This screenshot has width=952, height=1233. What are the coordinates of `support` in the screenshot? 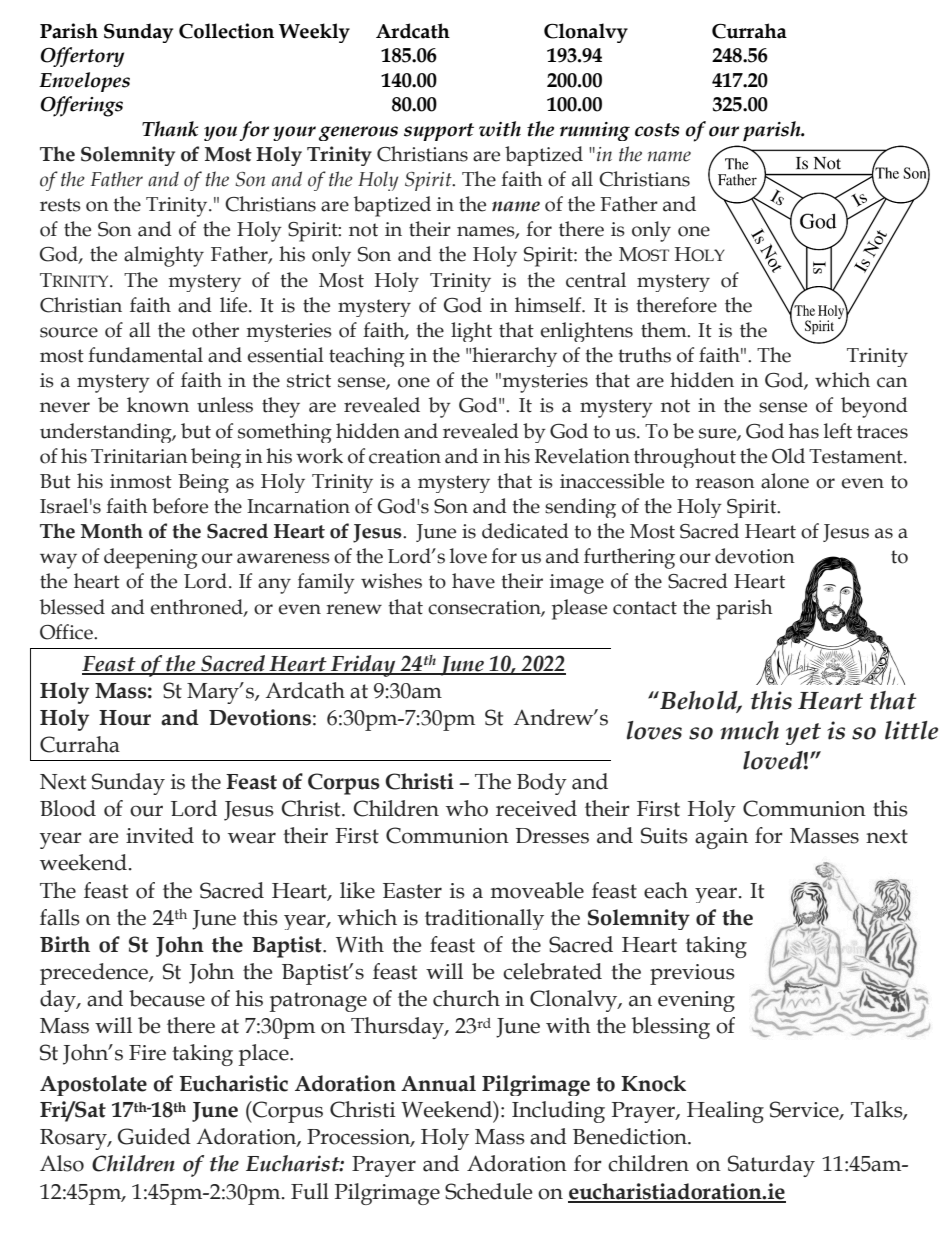 It's located at (439, 132).
